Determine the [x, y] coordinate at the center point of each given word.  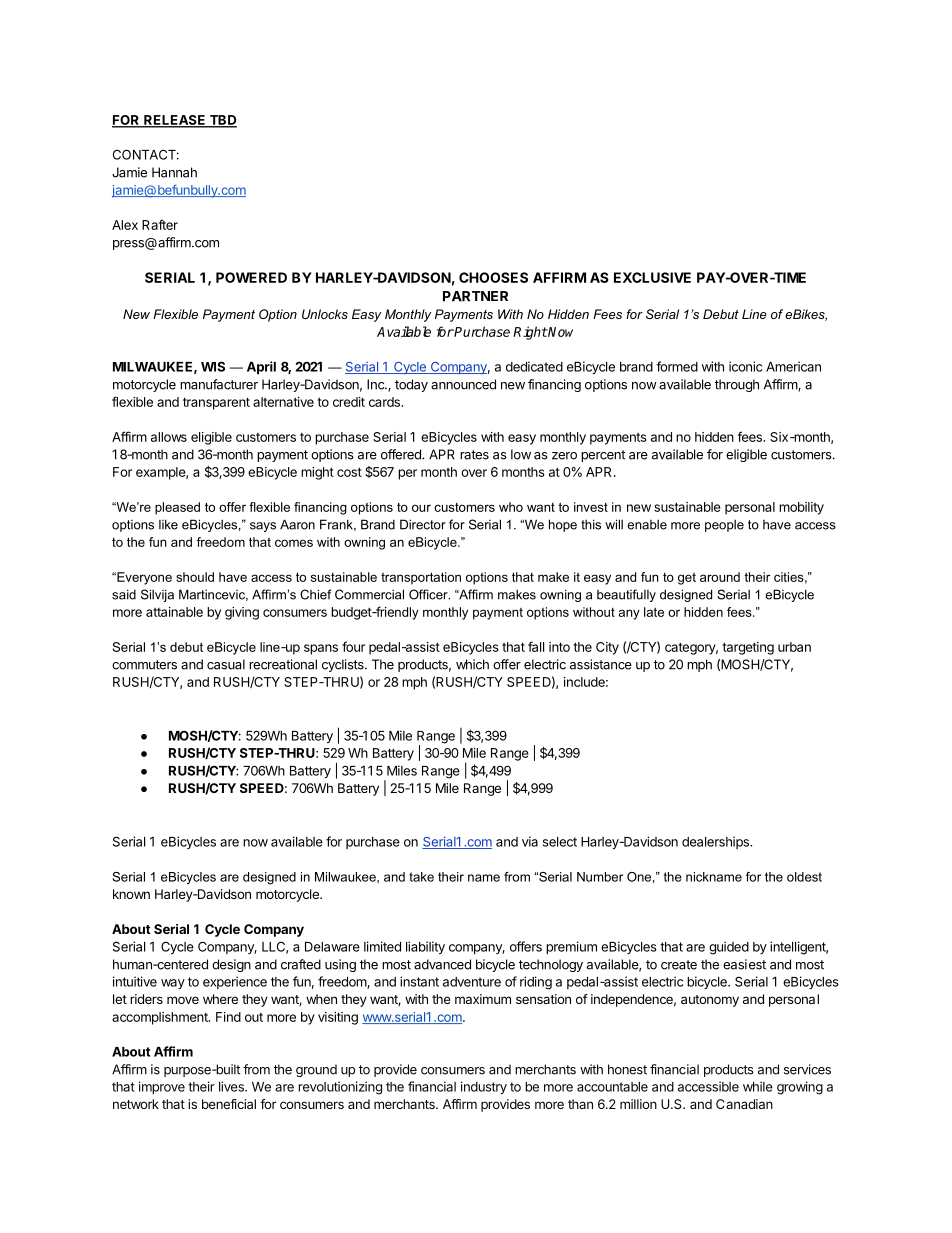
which [472, 664]
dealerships [716, 842]
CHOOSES [493, 277]
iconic [745, 366]
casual [226, 664]
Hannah [174, 172]
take [421, 877]
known [131, 894]
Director [423, 524]
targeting [748, 648]
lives [232, 1086]
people [724, 525]
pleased [177, 508]
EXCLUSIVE [652, 277]
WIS [213, 366]
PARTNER [475, 296]
